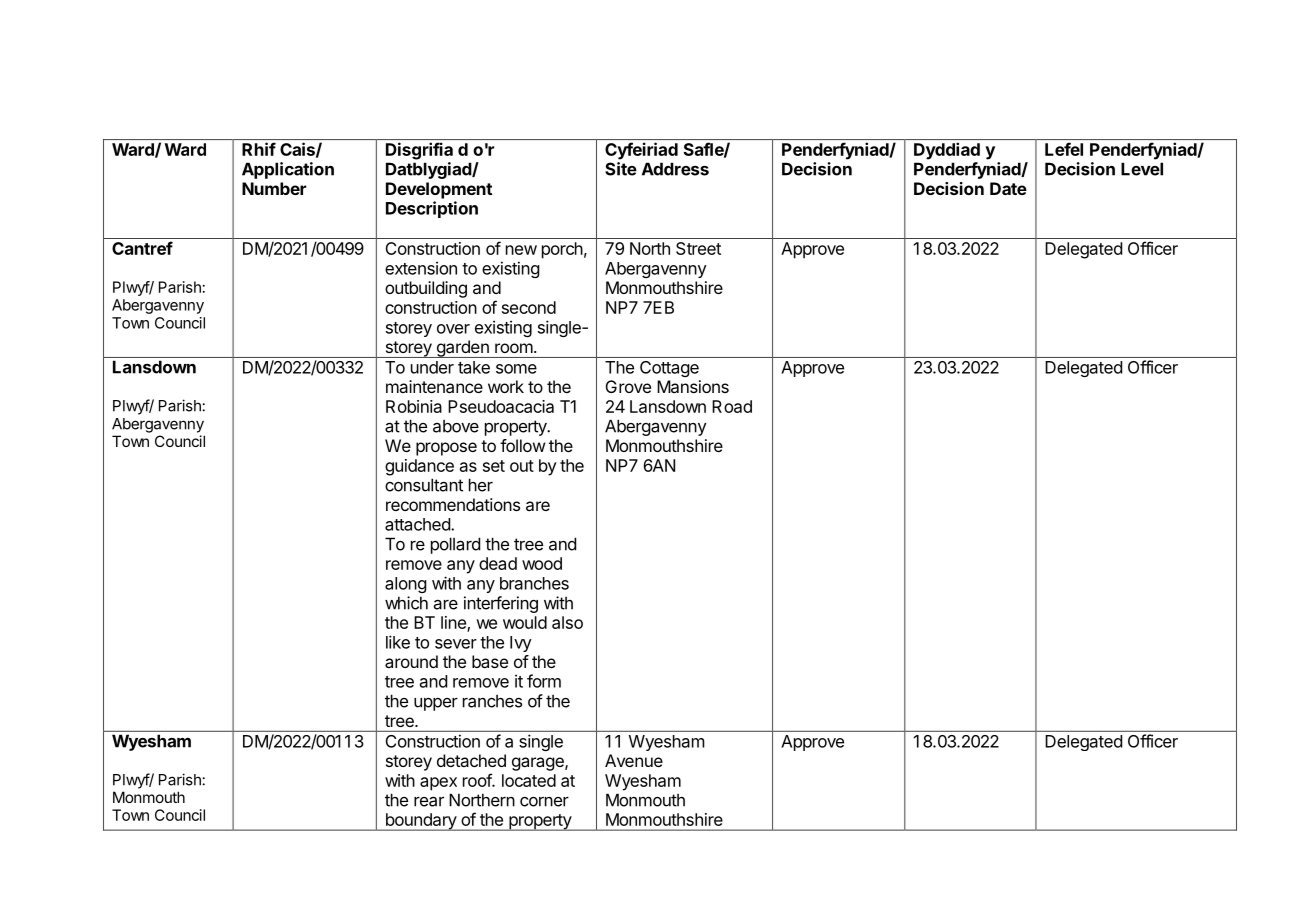 This screenshot has width=1308, height=924. Describe the element at coordinates (429, 801) in the screenshot. I see `rear` at that location.
